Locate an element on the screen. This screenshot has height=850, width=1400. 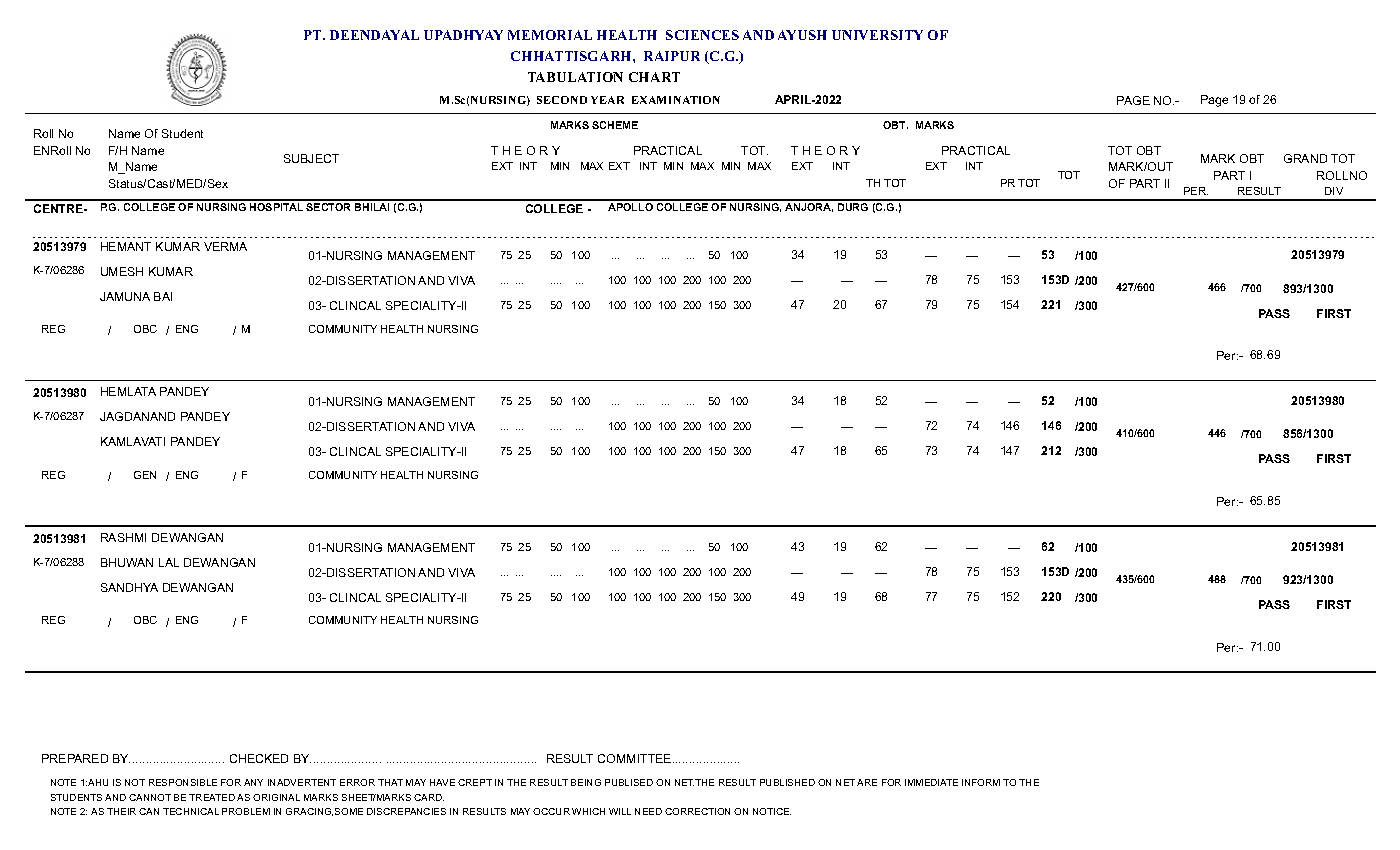
MEMORIAL is located at coordinates (550, 35).
